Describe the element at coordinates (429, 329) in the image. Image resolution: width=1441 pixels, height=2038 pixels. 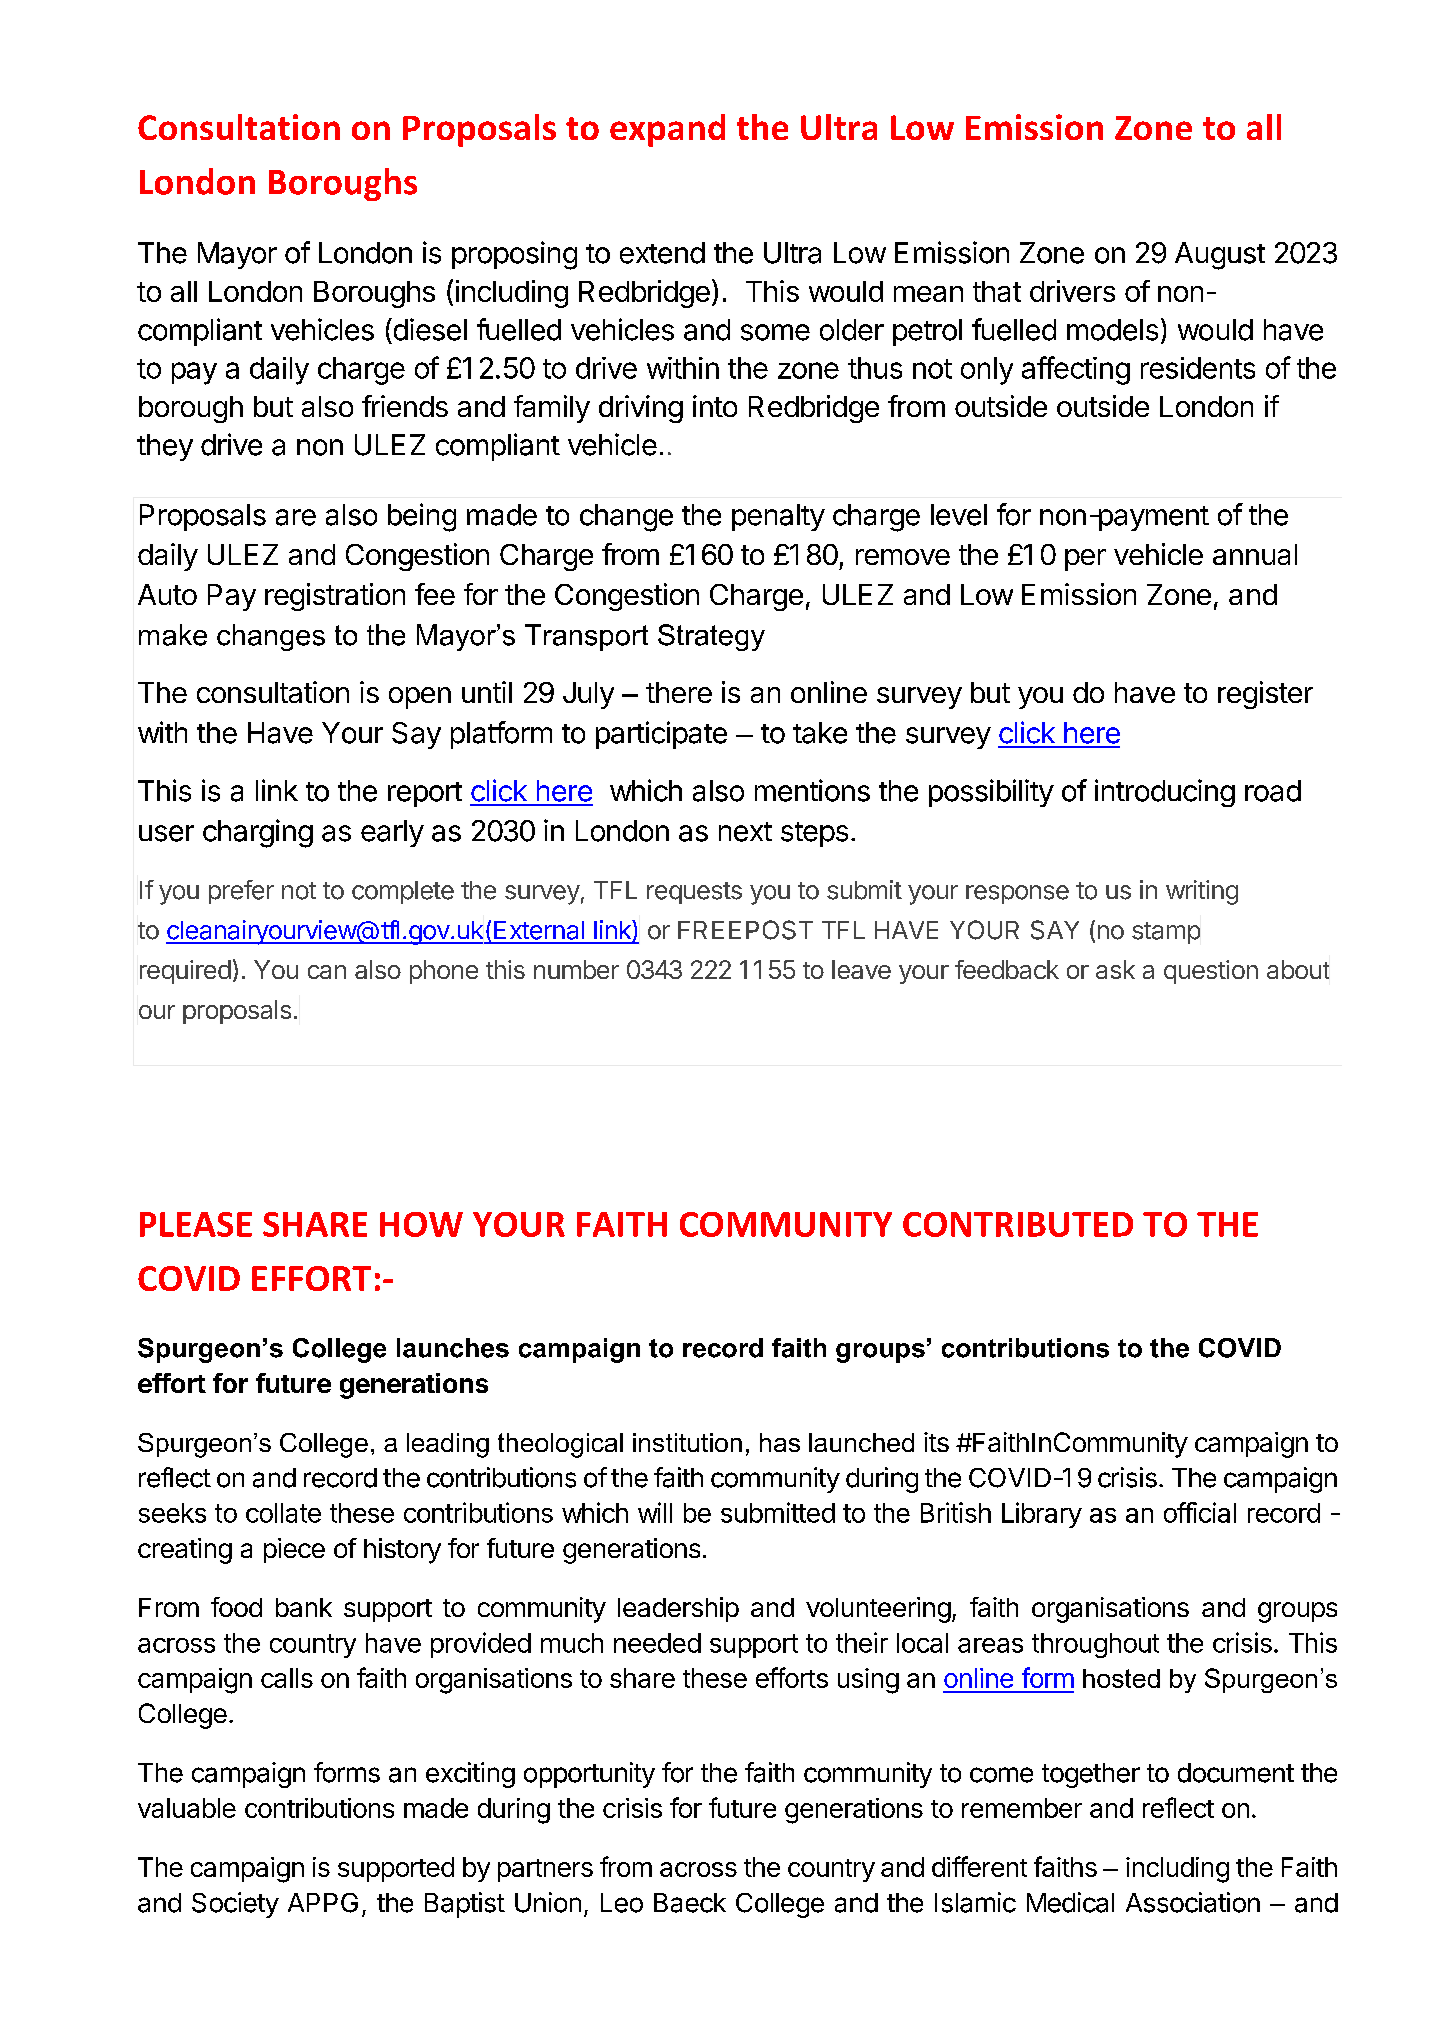
I see `diesel` at that location.
